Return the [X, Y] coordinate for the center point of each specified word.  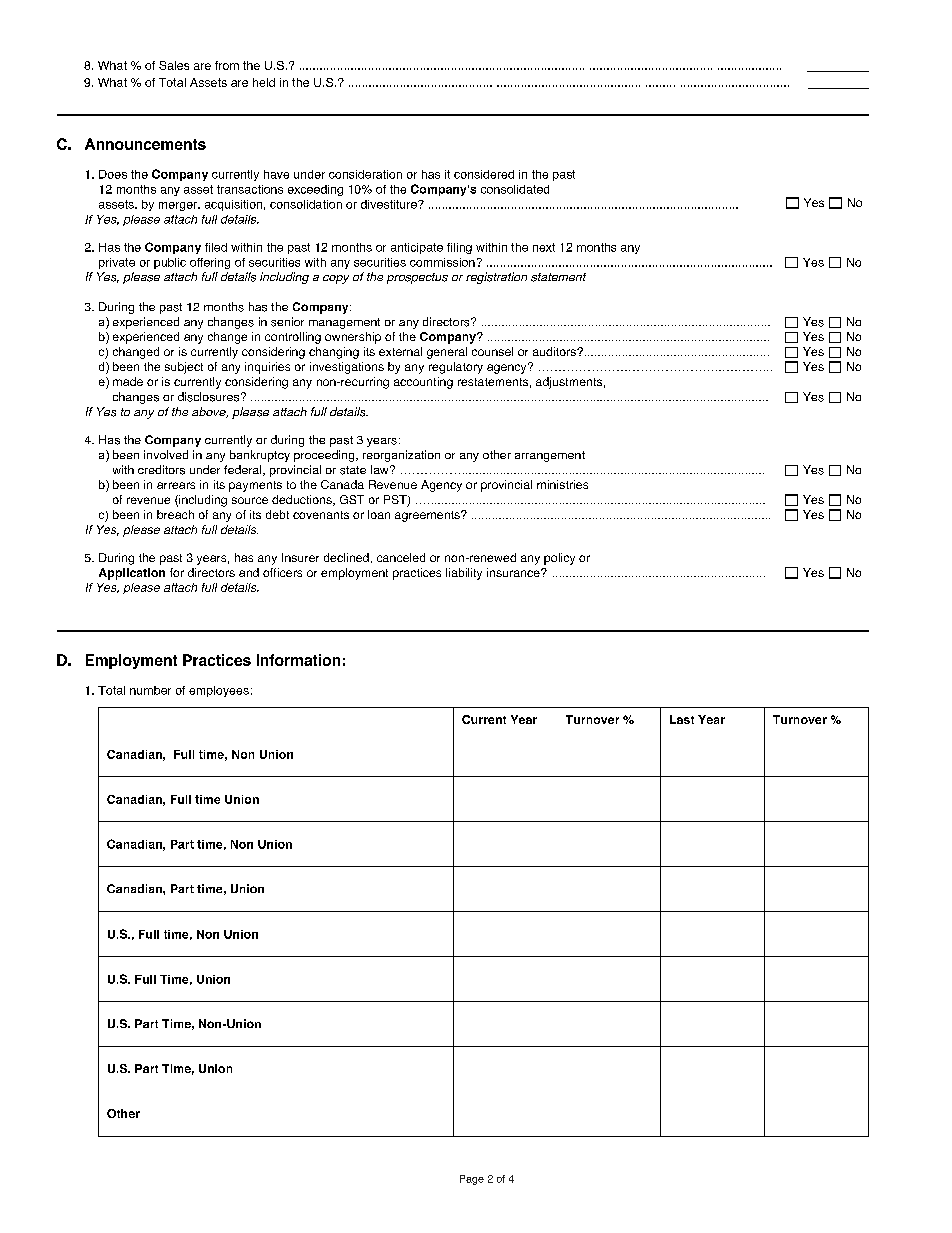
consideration [365, 174]
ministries [562, 484]
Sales [174, 65]
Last [682, 719]
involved [166, 454]
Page [472, 1180]
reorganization [401, 456]
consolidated [515, 189]
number [150, 690]
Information [298, 660]
